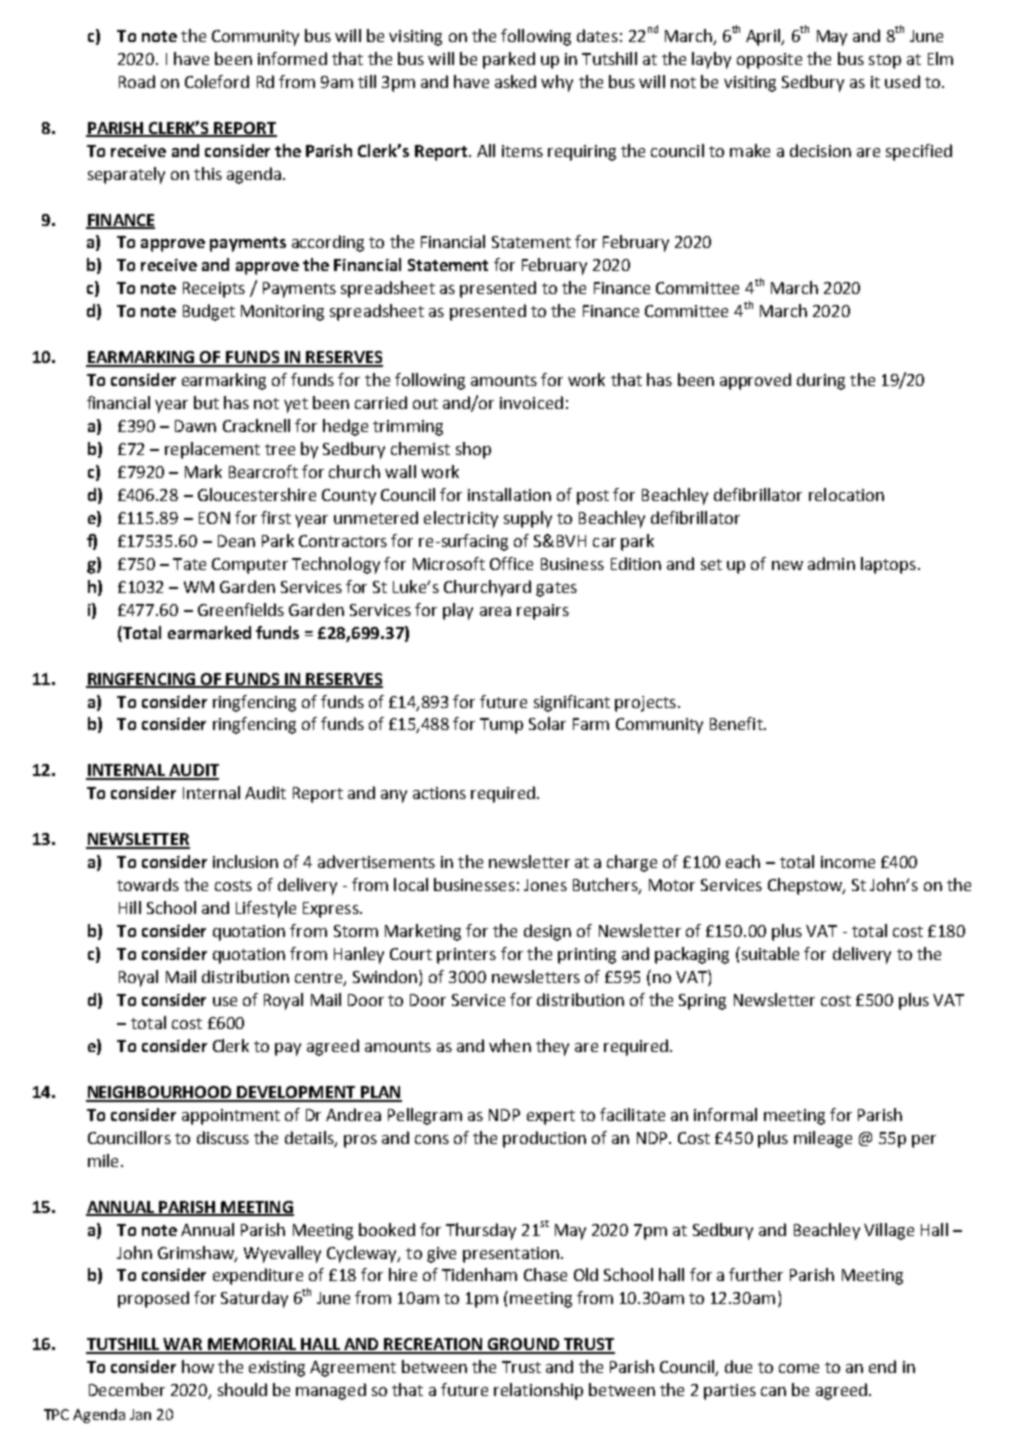  Describe the element at coordinates (466, 956) in the screenshot. I see `printers` at that location.
